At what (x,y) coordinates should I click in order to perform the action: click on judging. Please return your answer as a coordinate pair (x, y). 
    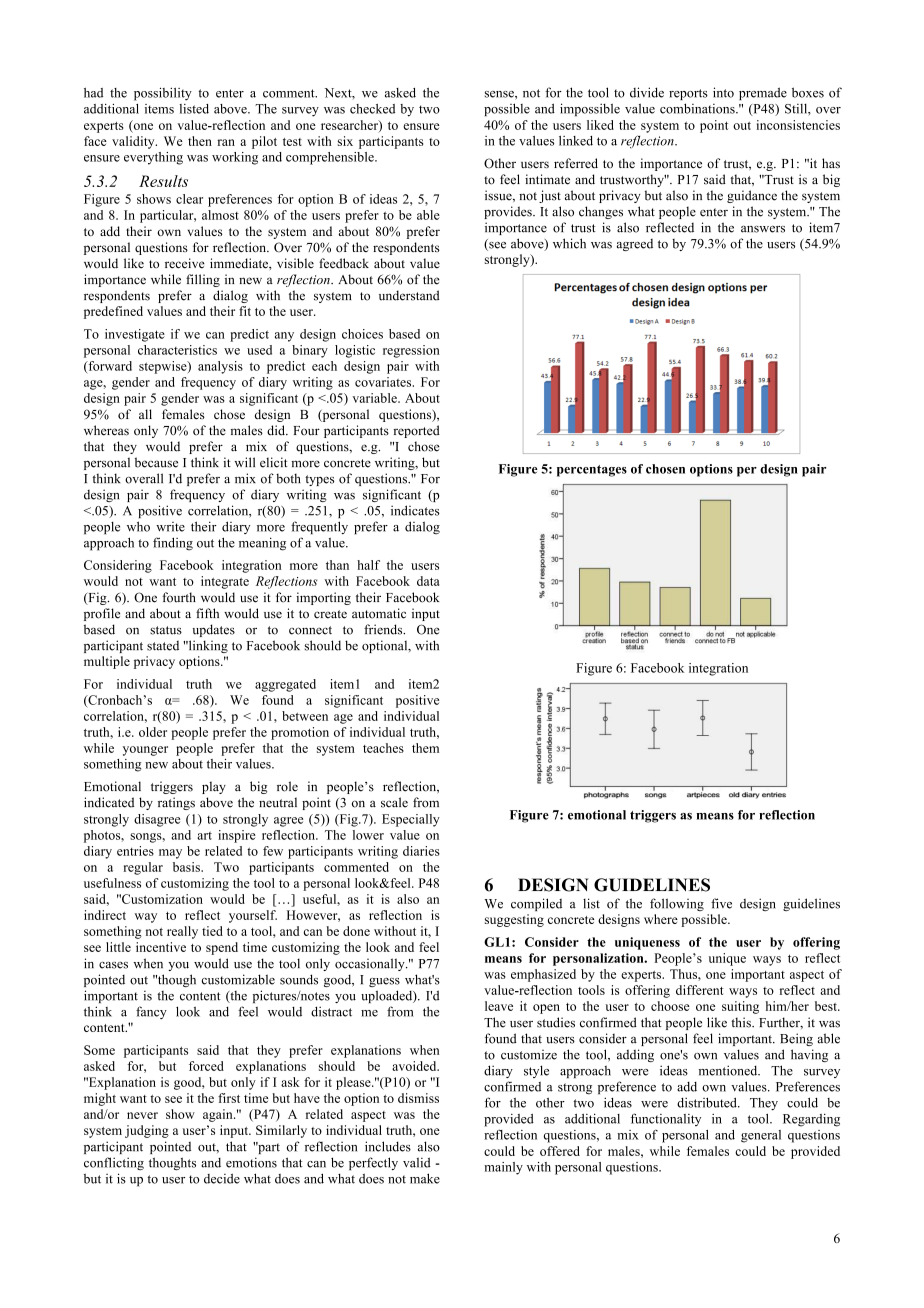
    Looking at the image, I should click on (147, 1131).
